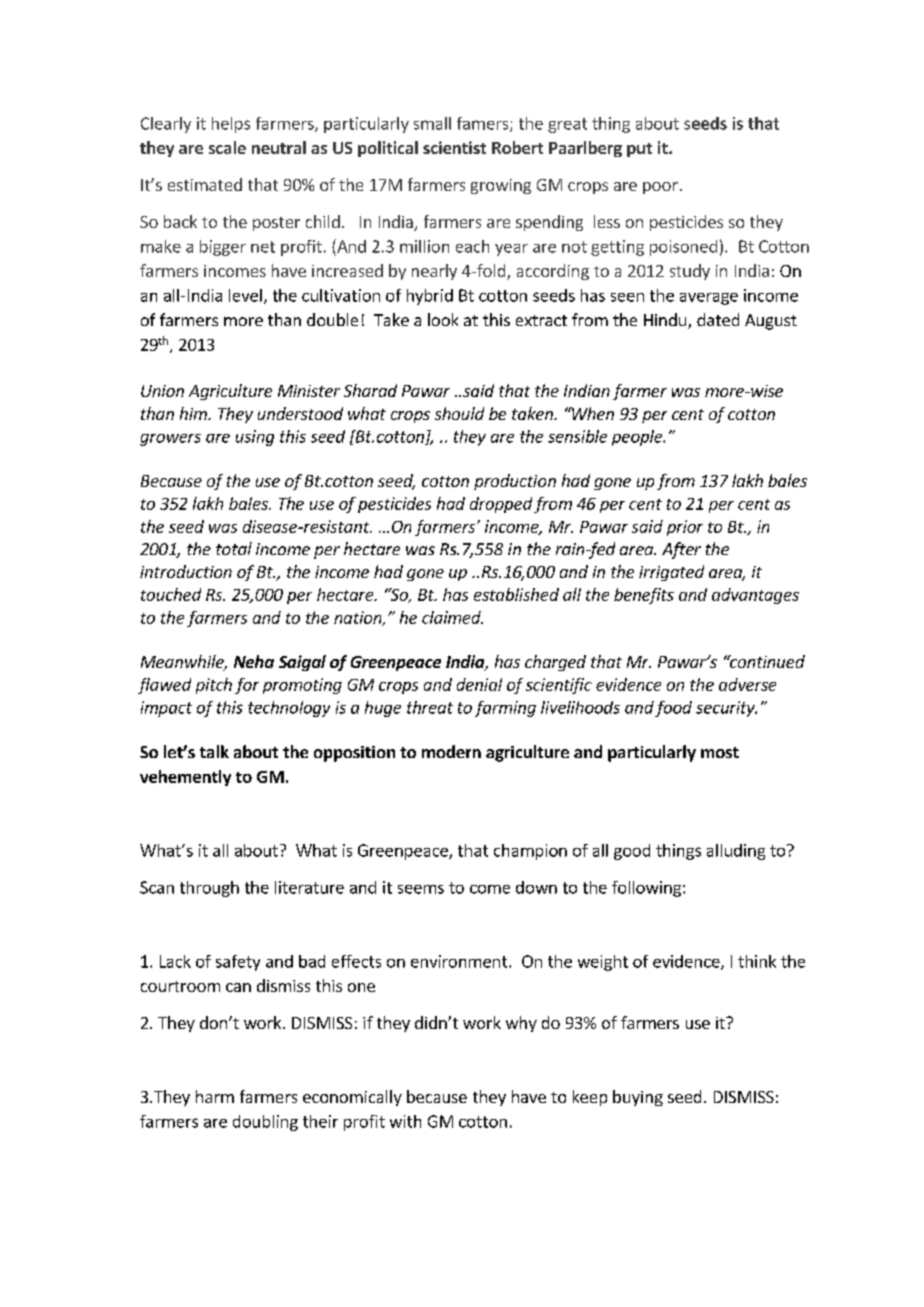 The width and height of the page is (924, 1307). Describe the element at coordinates (660, 188) in the page. I see `poor` at that location.
